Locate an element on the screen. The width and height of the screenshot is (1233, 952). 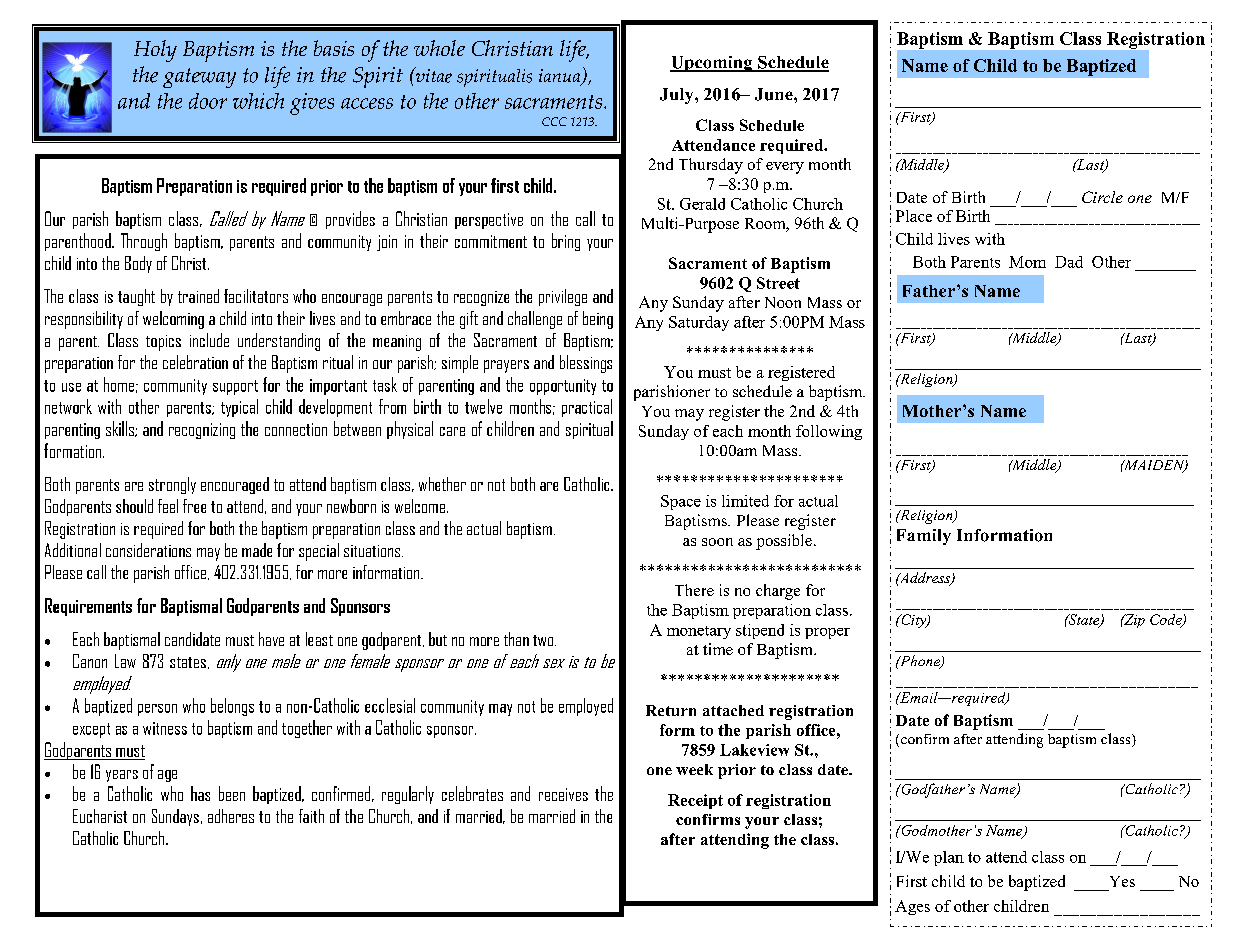
gateway is located at coordinates (199, 78).
